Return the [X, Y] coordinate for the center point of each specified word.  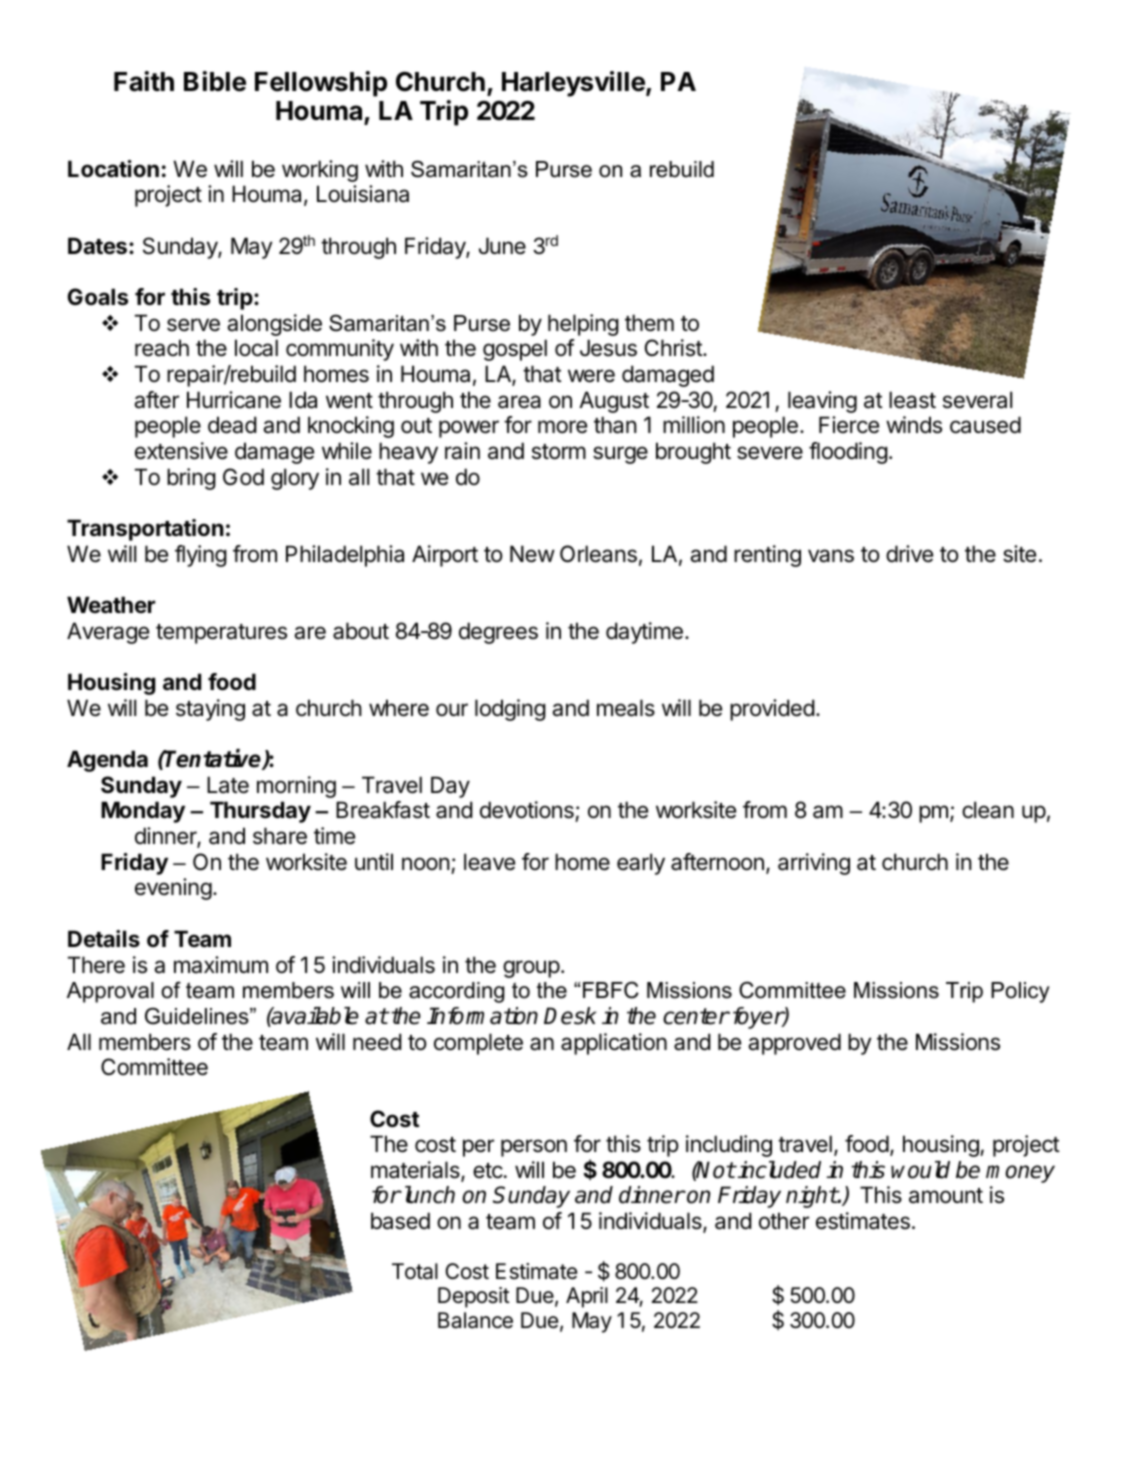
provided [772, 710]
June [502, 246]
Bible [215, 81]
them [649, 323]
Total [415, 1271]
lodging [510, 710]
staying [210, 710]
